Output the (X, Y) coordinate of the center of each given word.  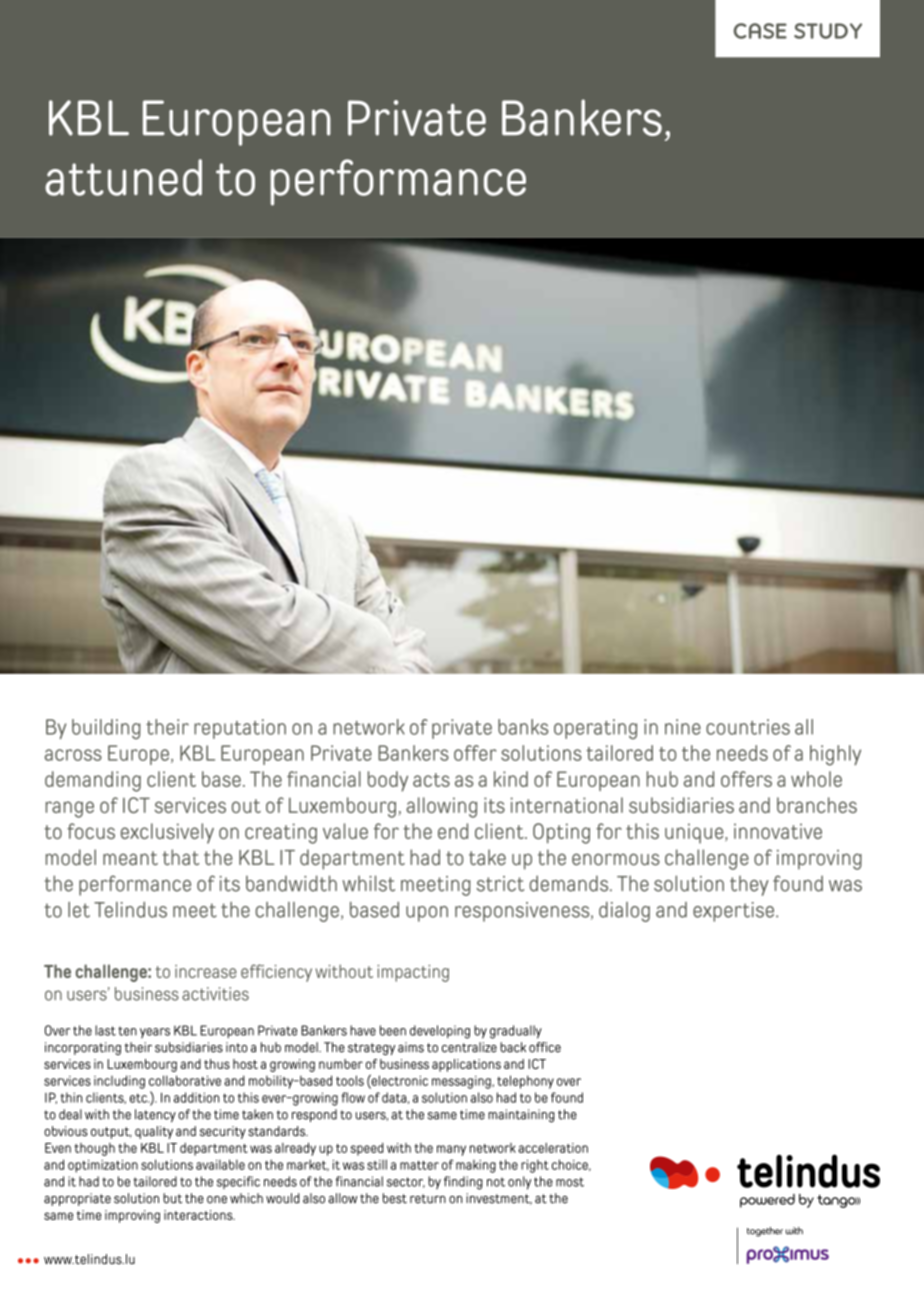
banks (523, 727)
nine (683, 727)
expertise (733, 912)
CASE (760, 31)
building (106, 729)
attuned (123, 177)
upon (427, 914)
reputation (240, 729)
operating (595, 729)
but (172, 1198)
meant (130, 858)
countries (748, 727)
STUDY (828, 31)
